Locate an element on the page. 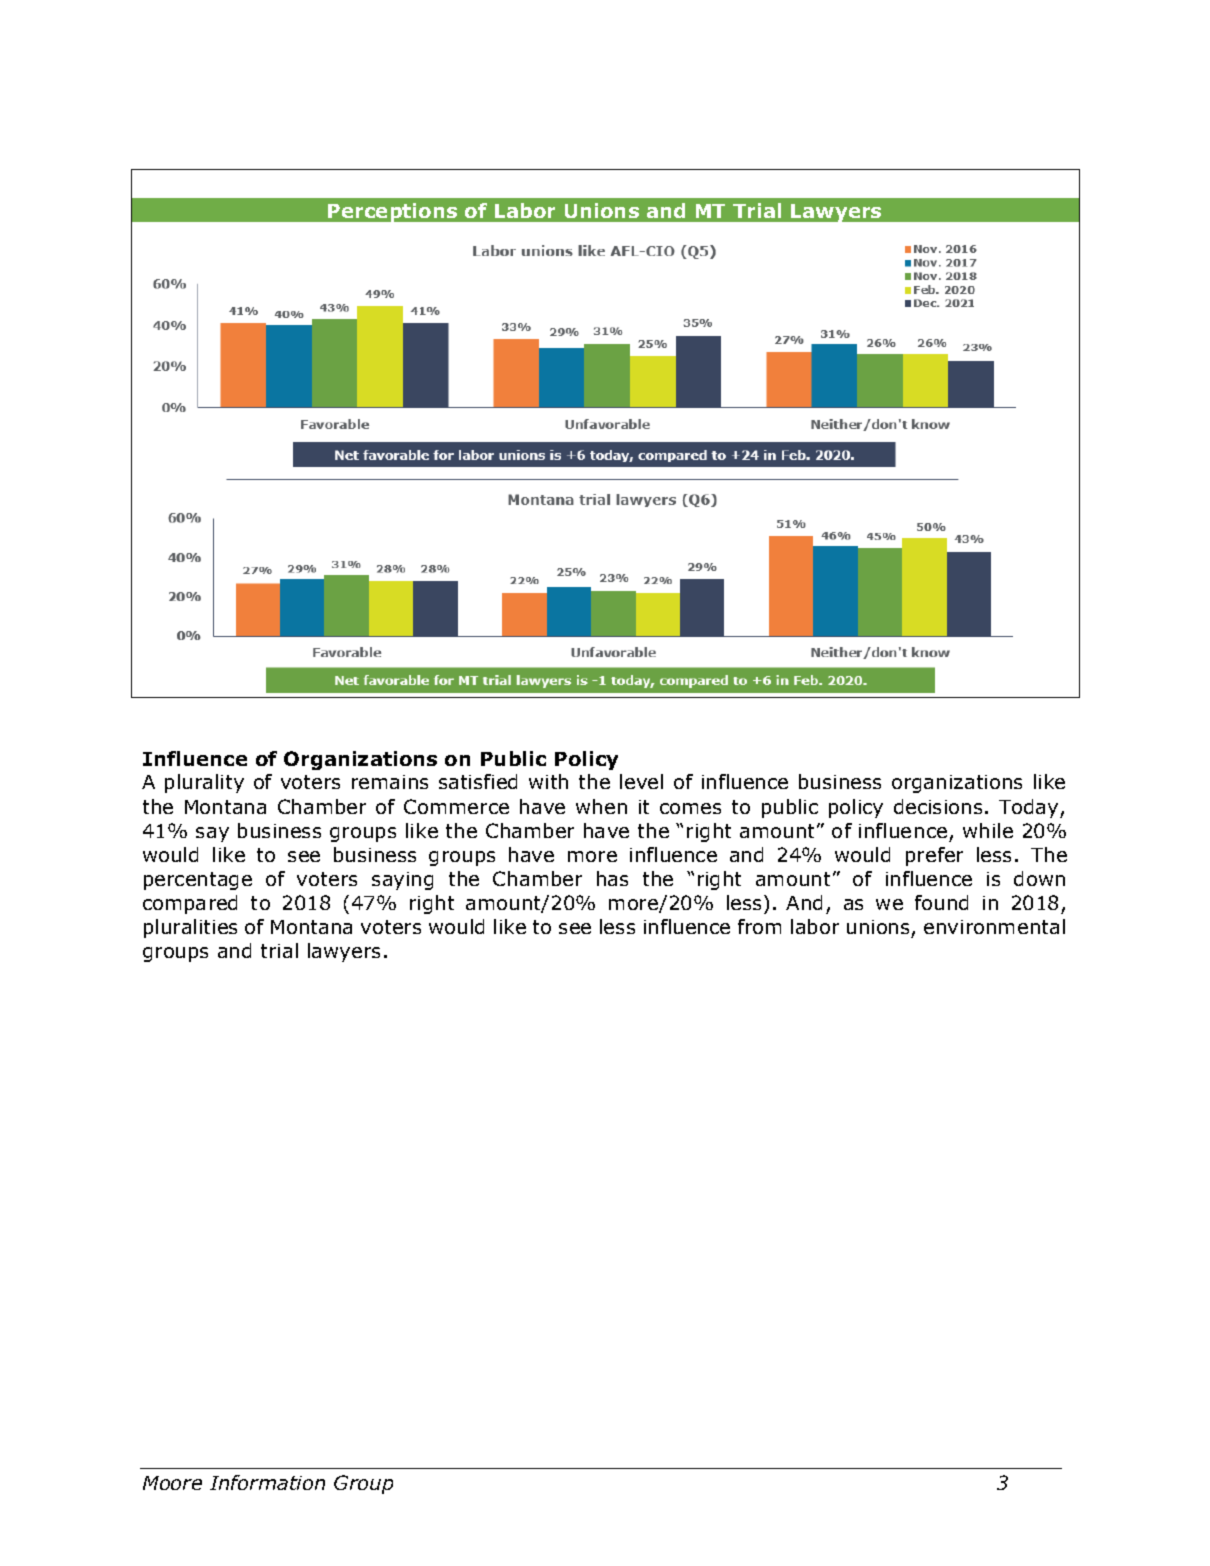  environmental is located at coordinates (994, 926).
